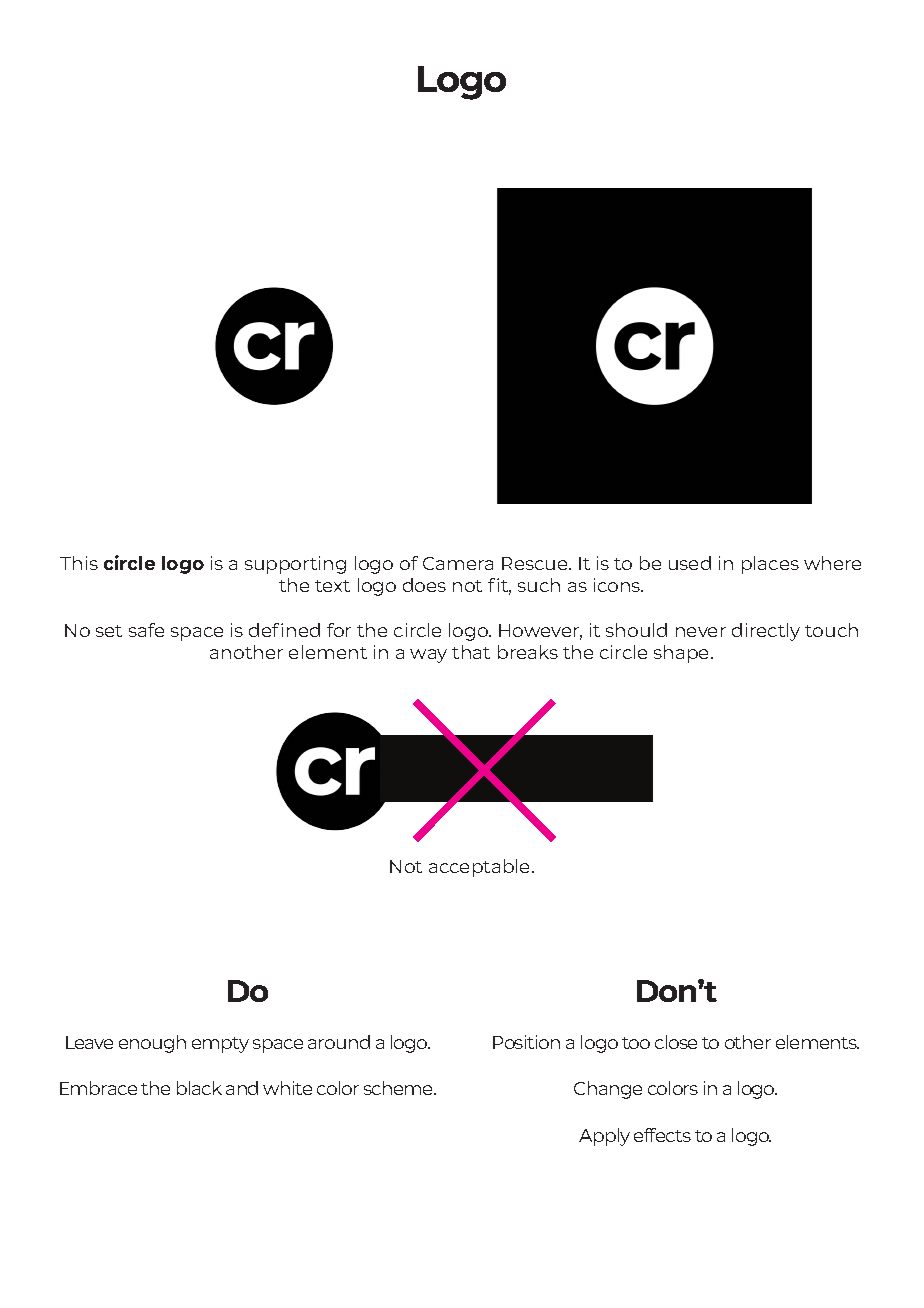 This screenshot has height=1308, width=924. What do you see at coordinates (662, 1135) in the screenshot?
I see `effects` at bounding box center [662, 1135].
